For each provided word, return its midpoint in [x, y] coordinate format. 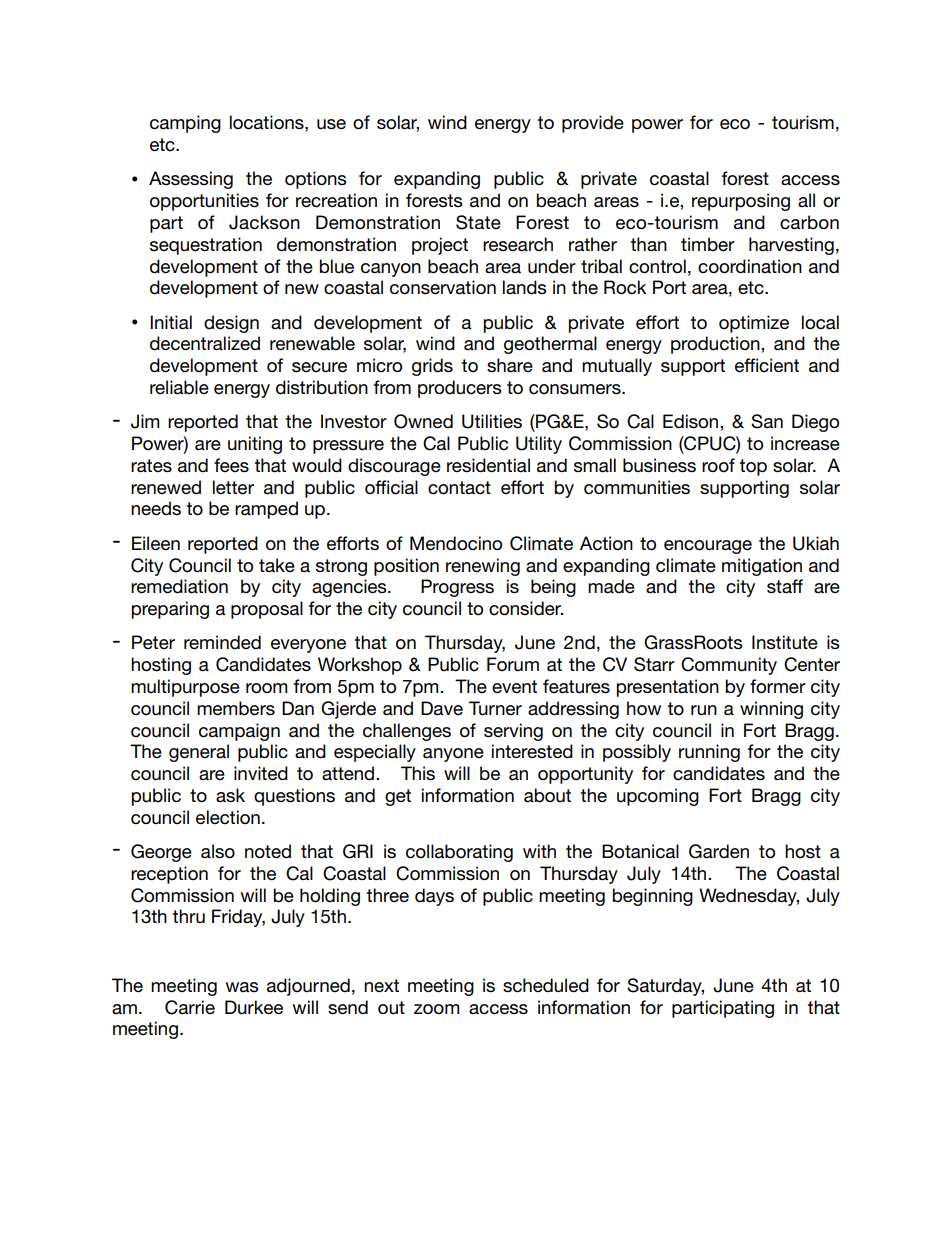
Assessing [191, 180]
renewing [483, 567]
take [277, 565]
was [241, 987]
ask [230, 795]
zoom [436, 1009]
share [510, 365]
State [478, 222]
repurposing [741, 202]
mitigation [762, 567]
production [716, 345]
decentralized [205, 343]
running [709, 753]
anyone [453, 755]
